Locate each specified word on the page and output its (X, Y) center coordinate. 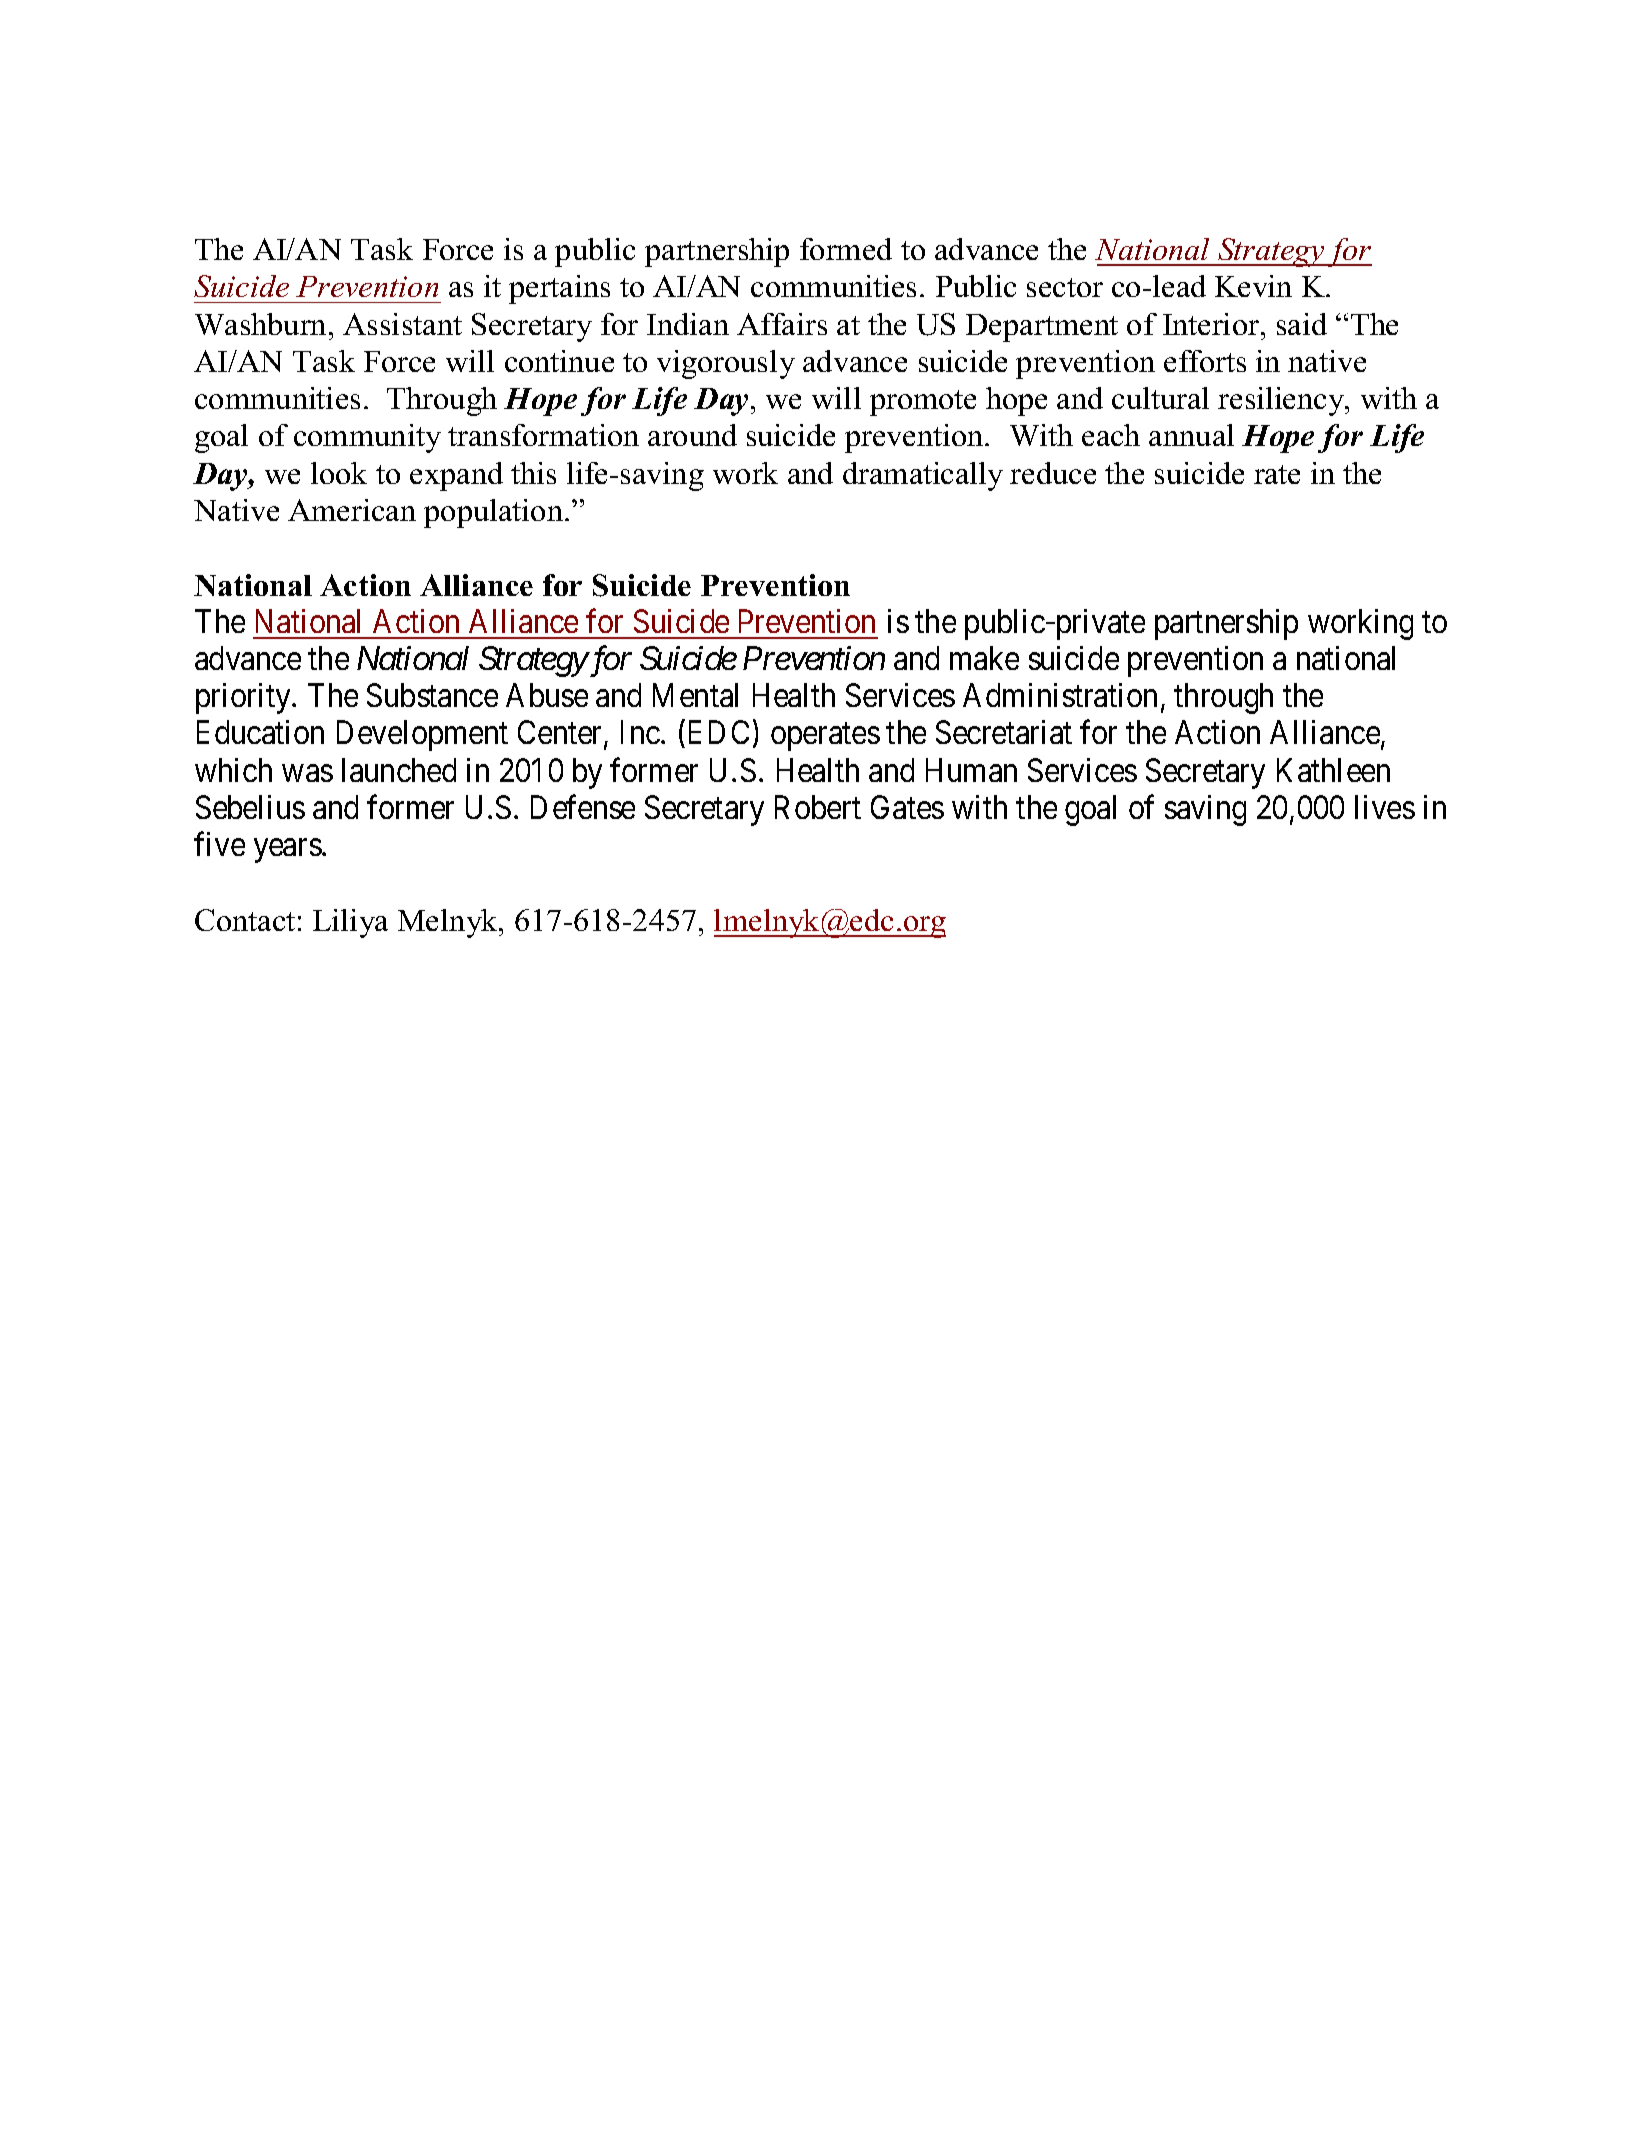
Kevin (1253, 286)
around (692, 435)
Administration (1060, 695)
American (352, 510)
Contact (245, 920)
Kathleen (1333, 770)
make (984, 658)
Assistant (402, 324)
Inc (640, 732)
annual (1191, 435)
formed (846, 249)
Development (422, 735)
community (367, 438)
